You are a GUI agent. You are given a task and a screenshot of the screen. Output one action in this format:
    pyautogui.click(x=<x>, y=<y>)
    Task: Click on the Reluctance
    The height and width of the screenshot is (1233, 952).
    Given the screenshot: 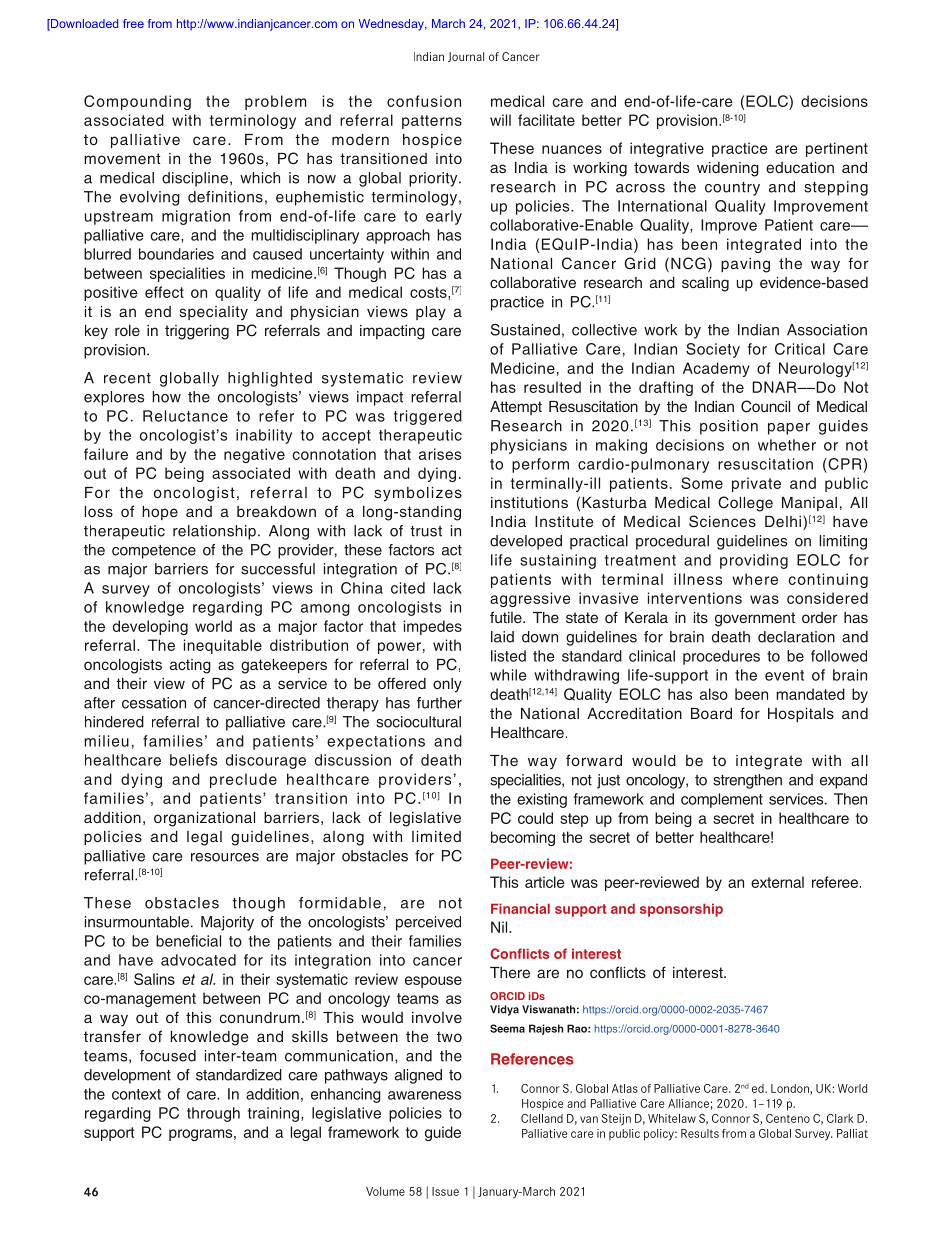 What is the action you would take?
    pyautogui.click(x=185, y=416)
